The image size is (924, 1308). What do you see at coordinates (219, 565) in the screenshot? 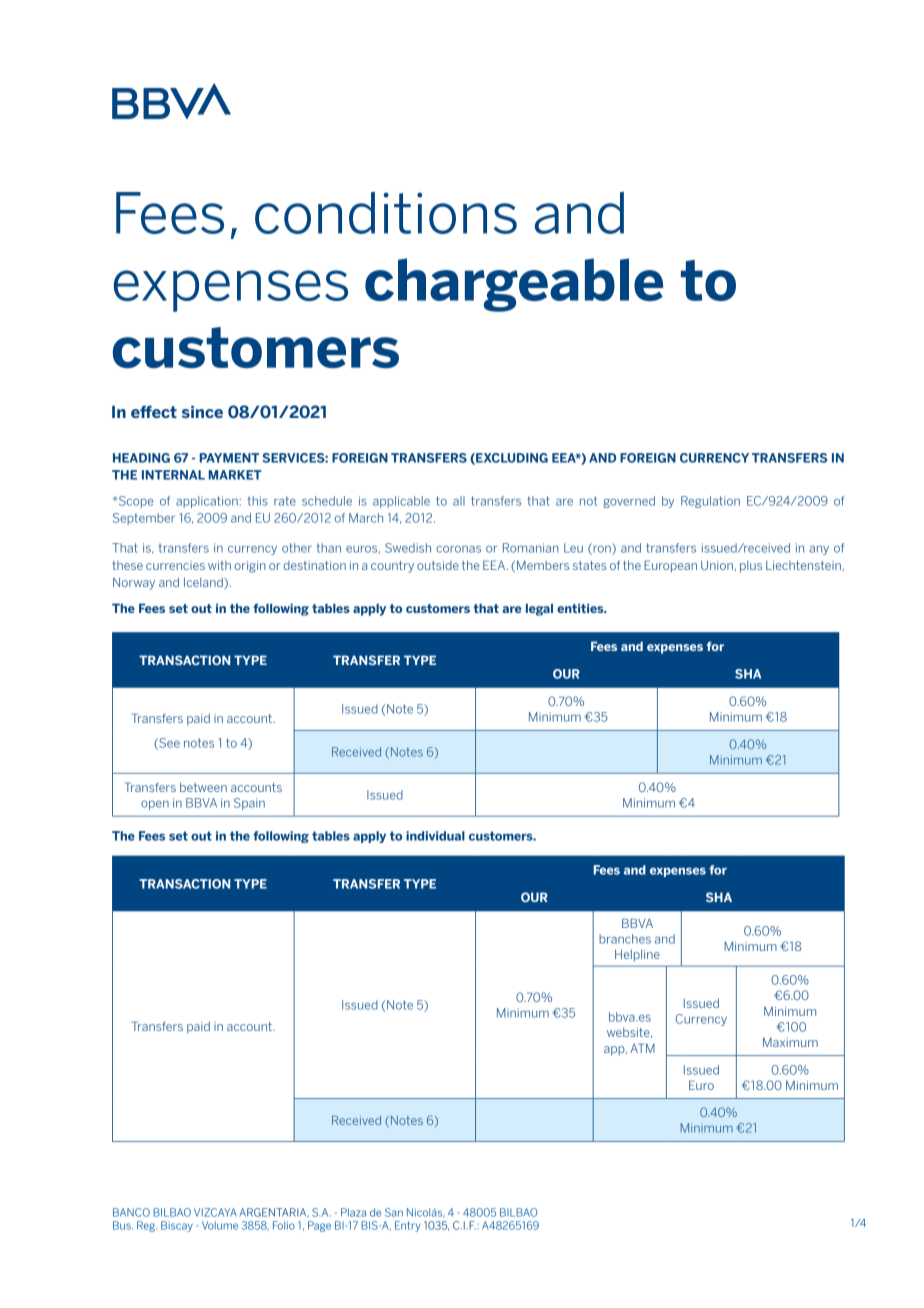
I see `with` at bounding box center [219, 565].
